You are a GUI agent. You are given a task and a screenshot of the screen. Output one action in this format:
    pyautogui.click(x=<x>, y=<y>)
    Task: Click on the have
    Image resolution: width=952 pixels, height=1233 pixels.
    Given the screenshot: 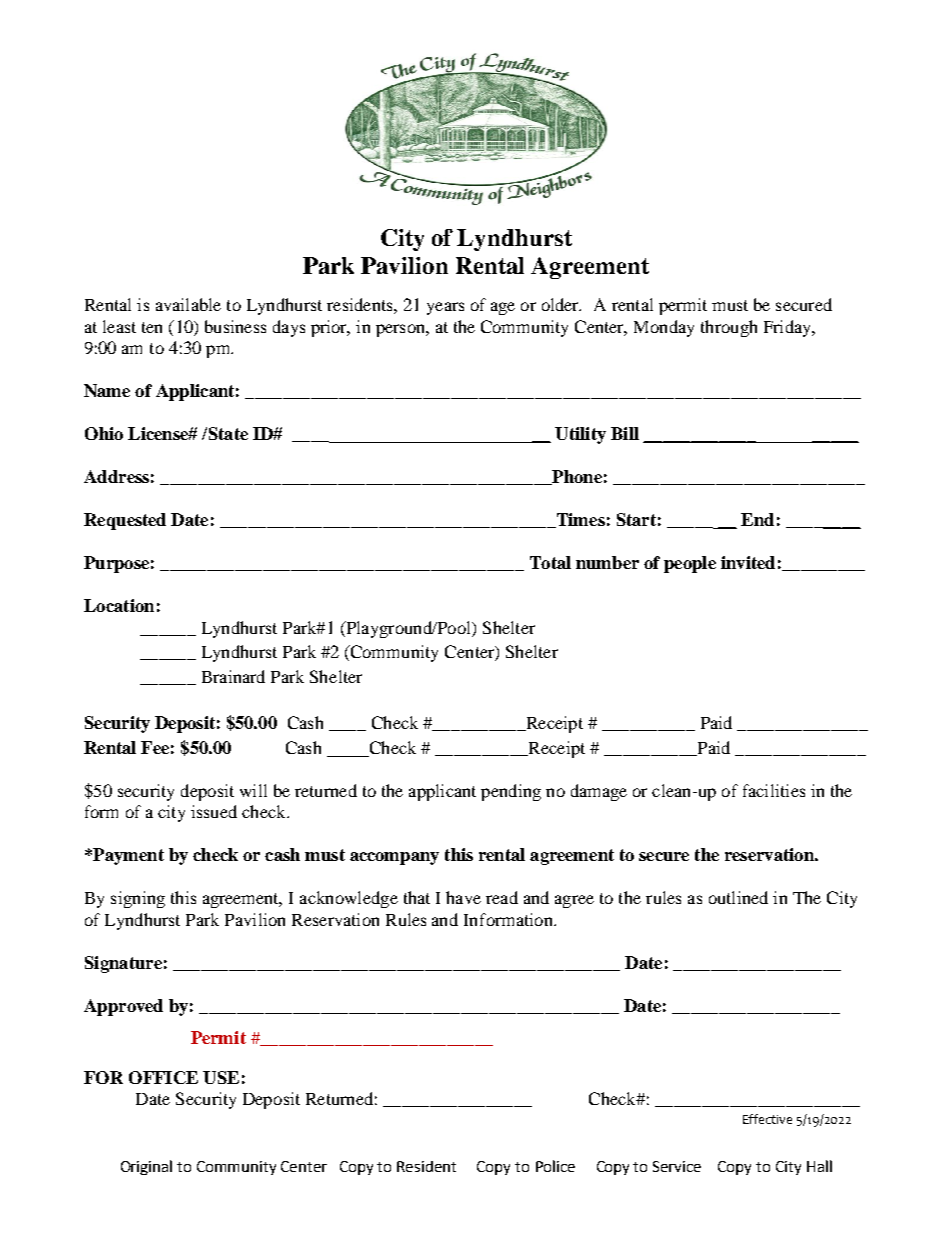 What is the action you would take?
    pyautogui.click(x=463, y=897)
